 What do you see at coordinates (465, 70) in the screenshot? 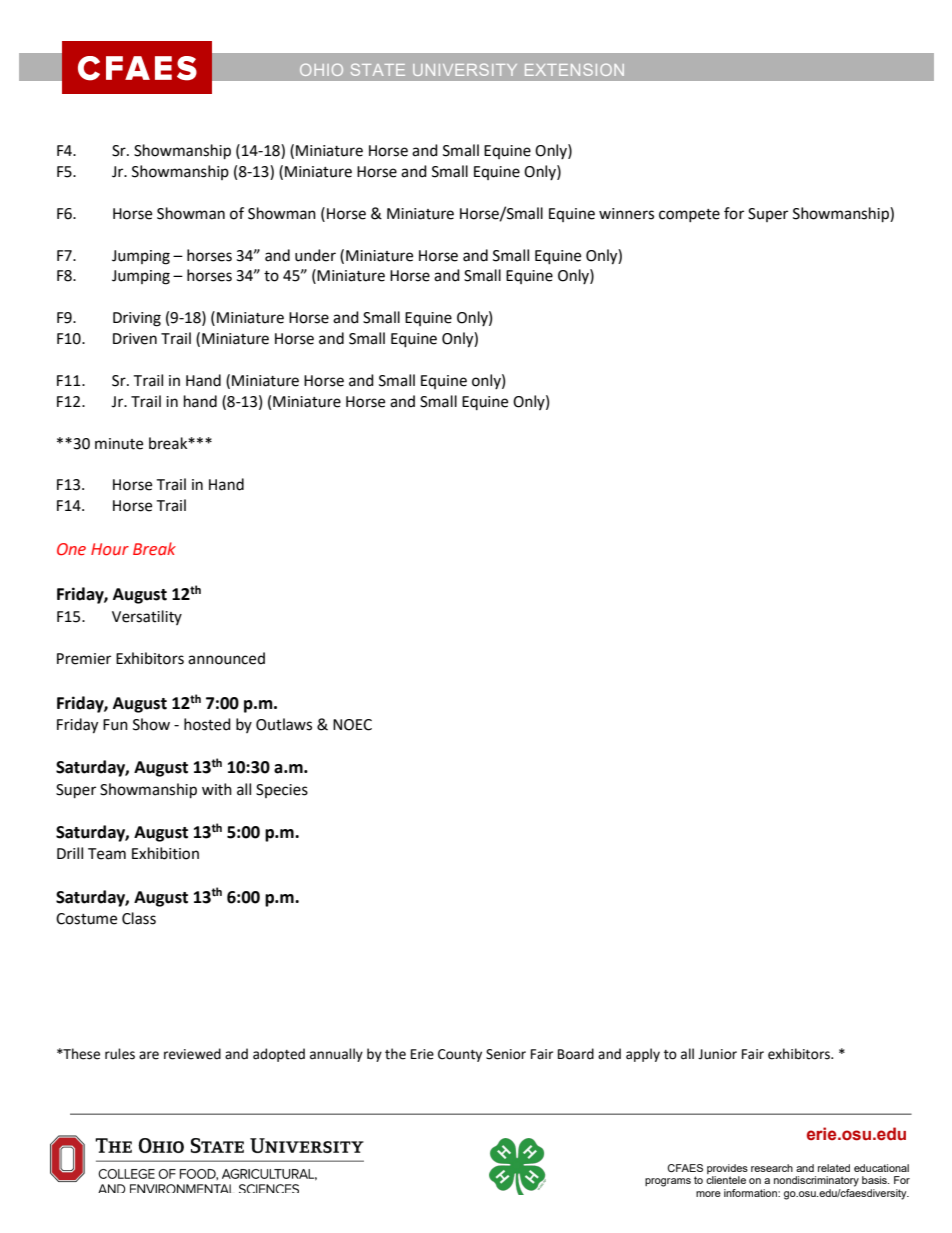
I see `UNIVERSITY` at bounding box center [465, 70].
